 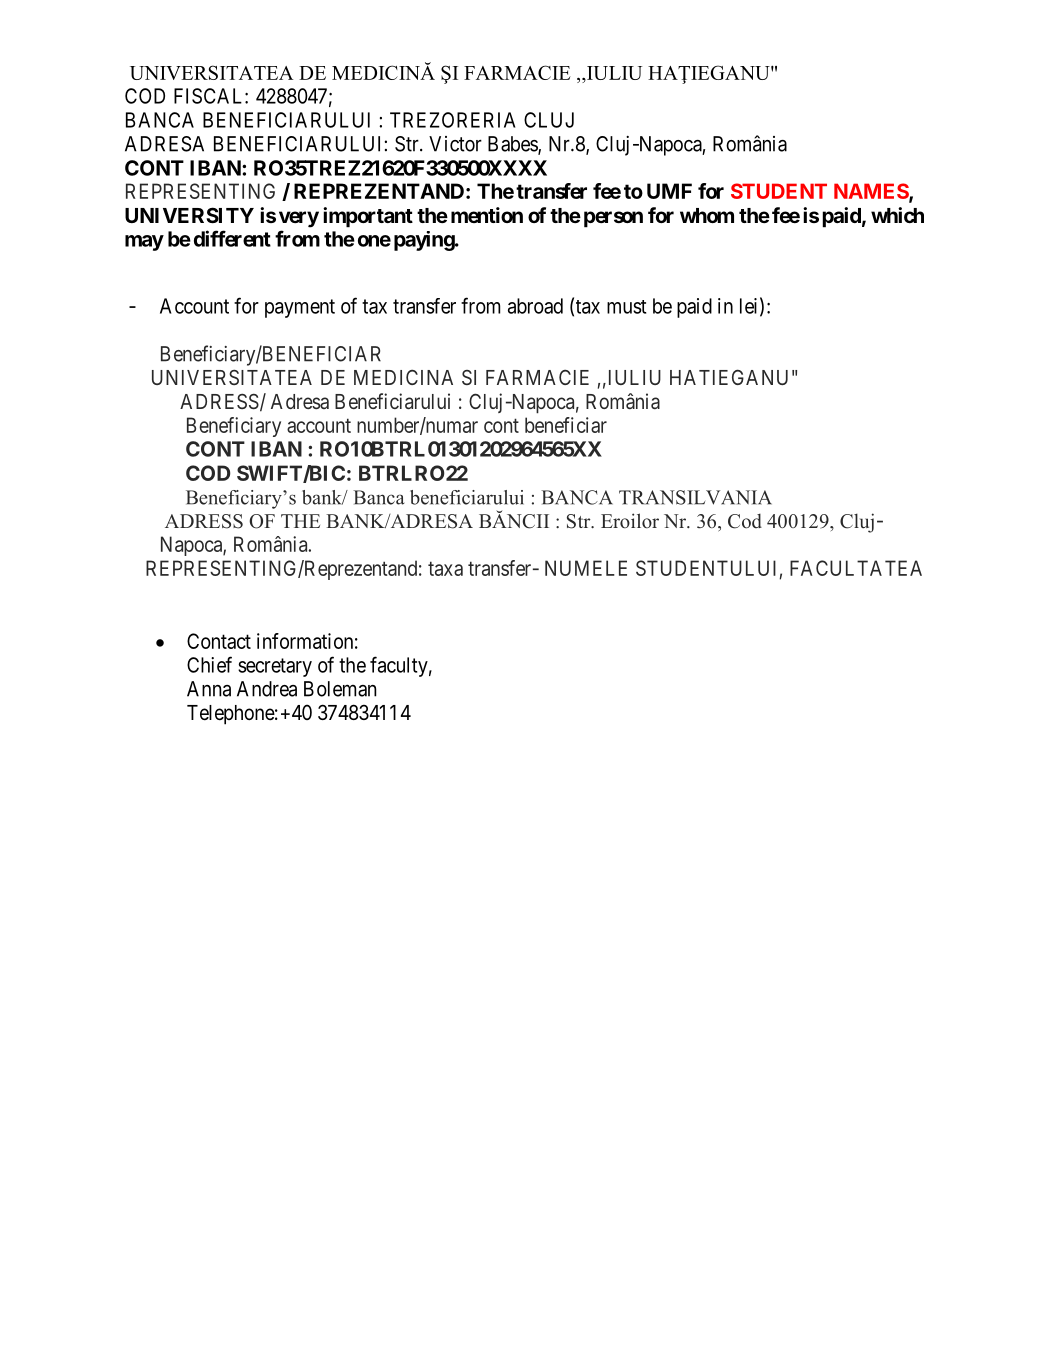 What do you see at coordinates (300, 308) in the page?
I see `payment` at bounding box center [300, 308].
